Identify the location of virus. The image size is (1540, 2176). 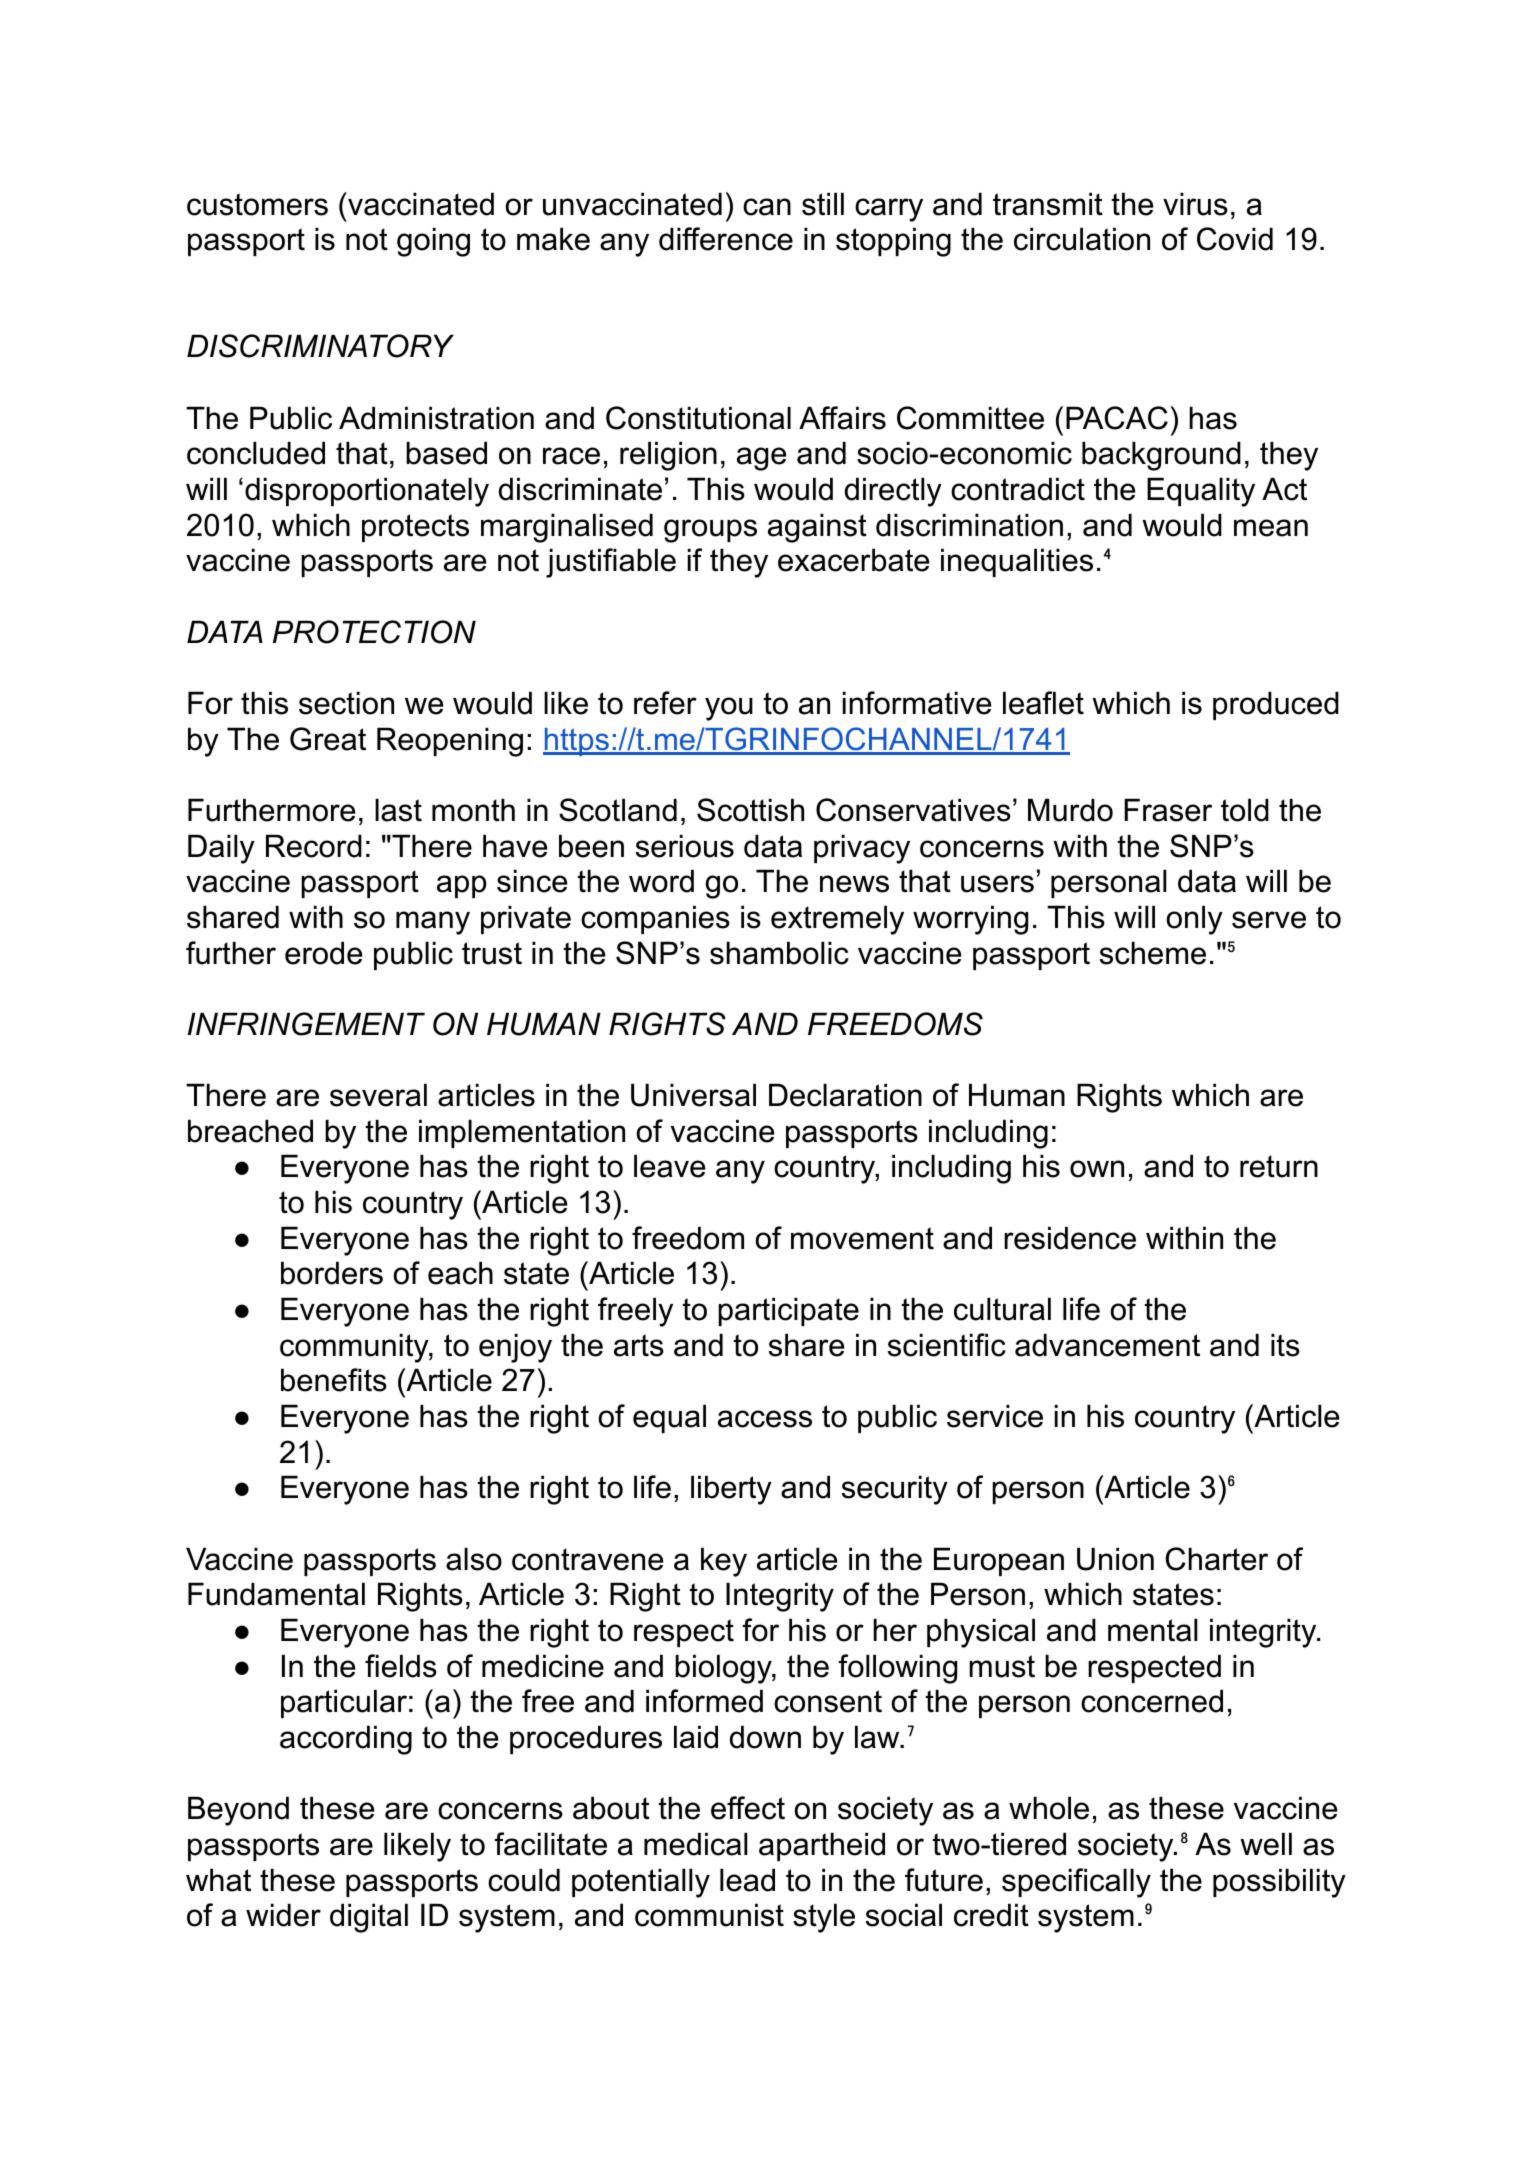
(1195, 204).
